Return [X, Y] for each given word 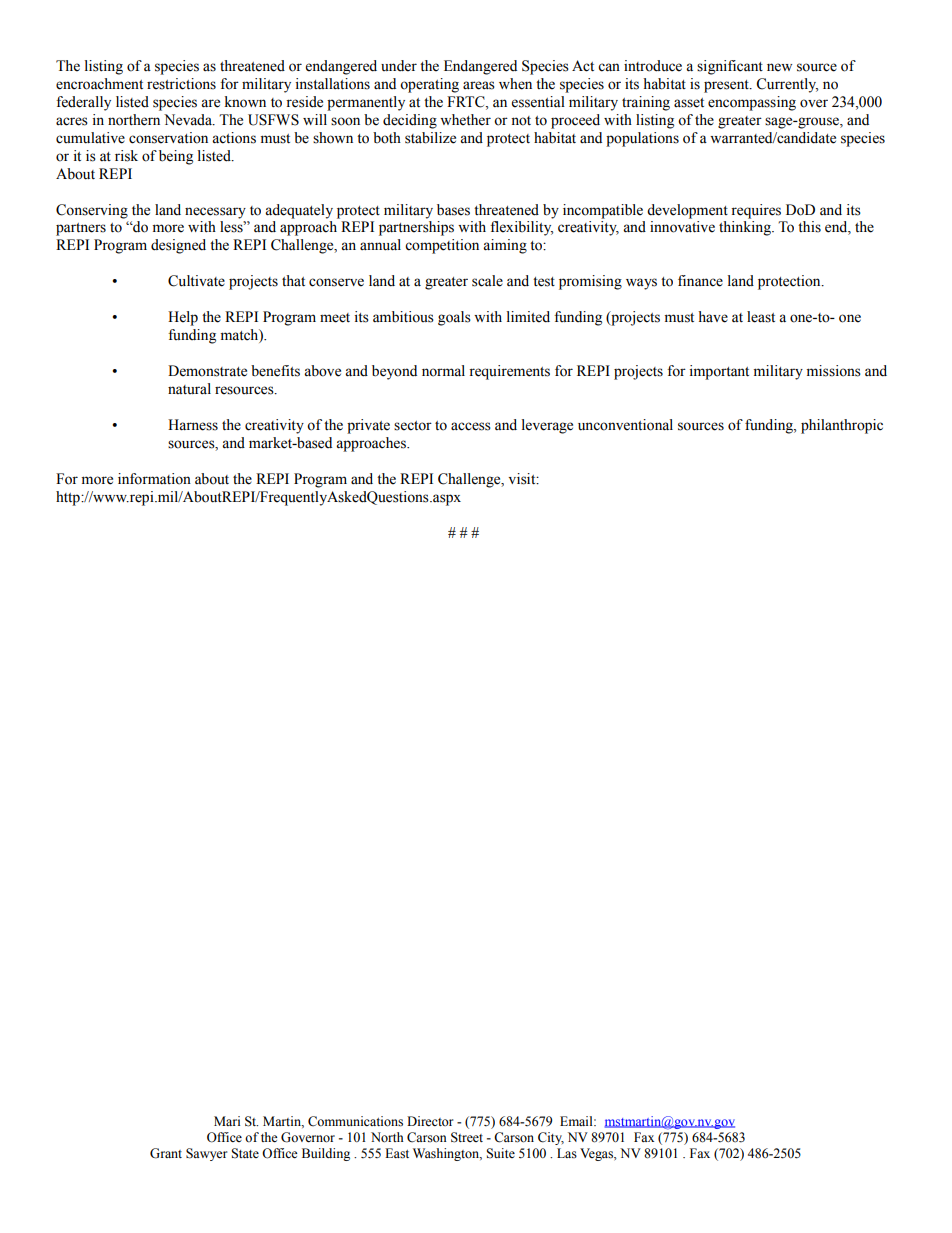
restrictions [181, 84]
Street [467, 1137]
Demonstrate [207, 371]
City [551, 1138]
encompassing [752, 103]
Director [430, 1121]
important [719, 372]
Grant [166, 1153]
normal [443, 371]
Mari [227, 1121]
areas [479, 85]
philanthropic [842, 426]
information [154, 479]
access [471, 426]
